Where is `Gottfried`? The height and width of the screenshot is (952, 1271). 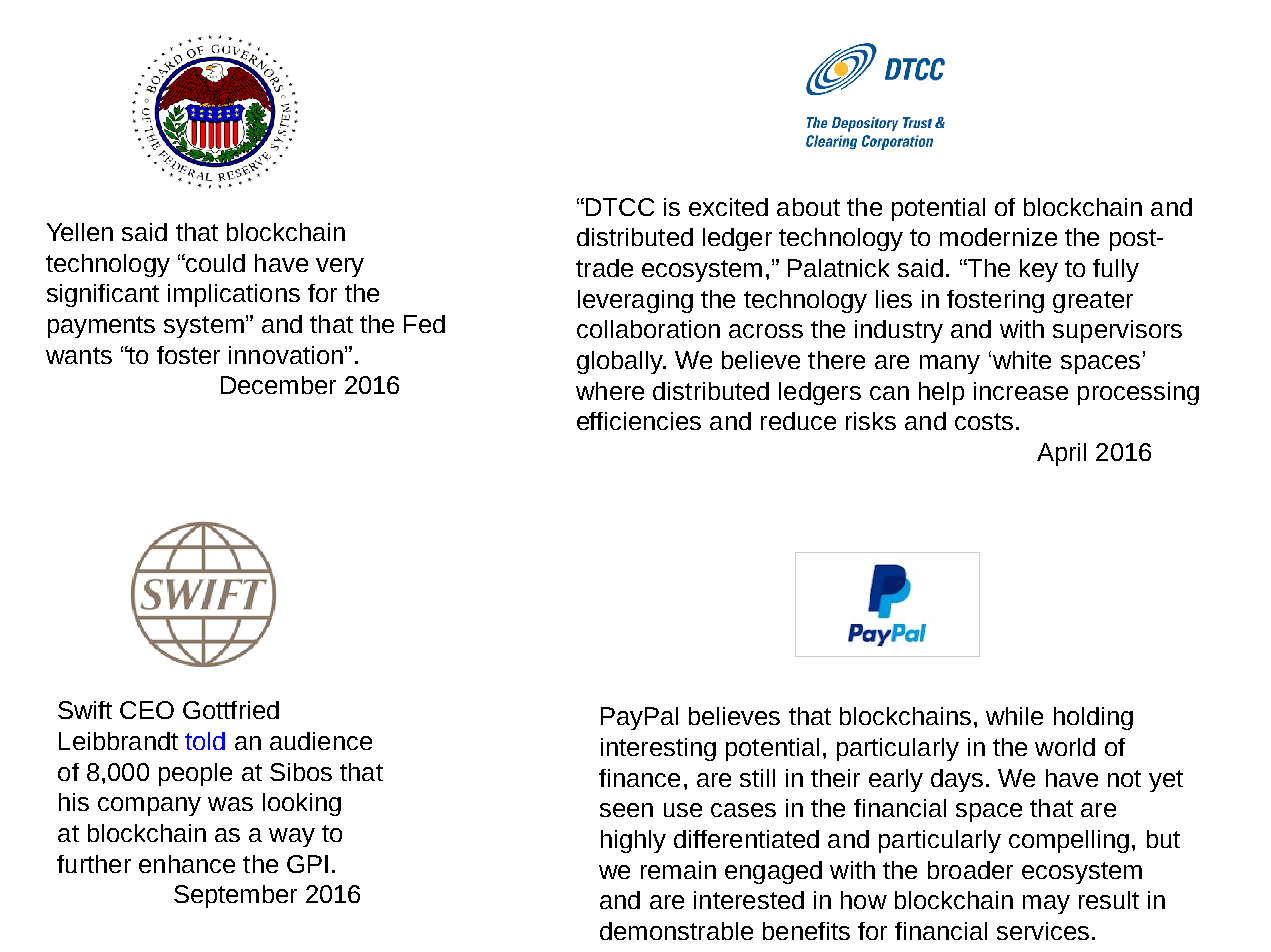 Gottfried is located at coordinates (231, 710).
